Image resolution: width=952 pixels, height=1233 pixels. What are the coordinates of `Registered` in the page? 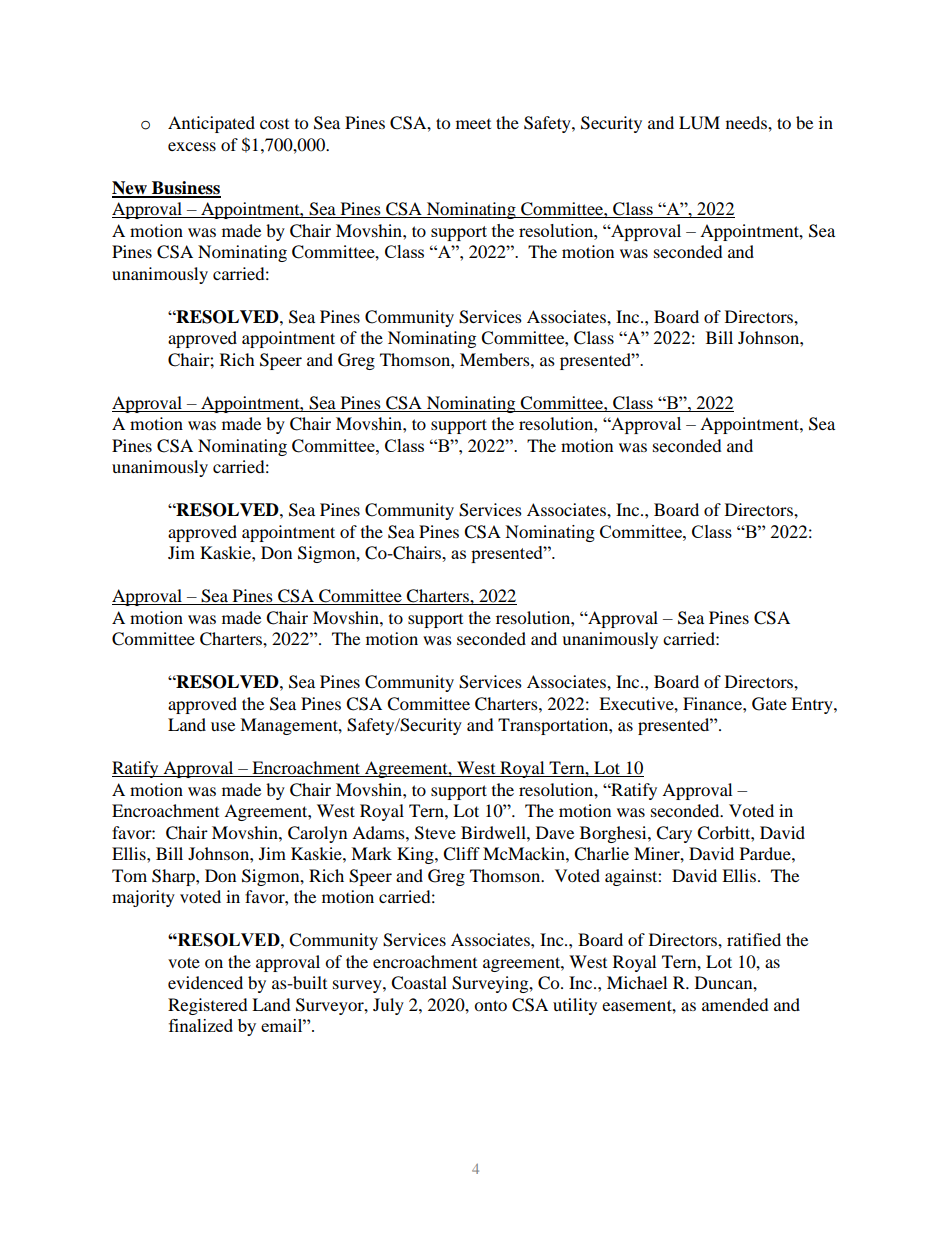 It's located at (208, 1006).
